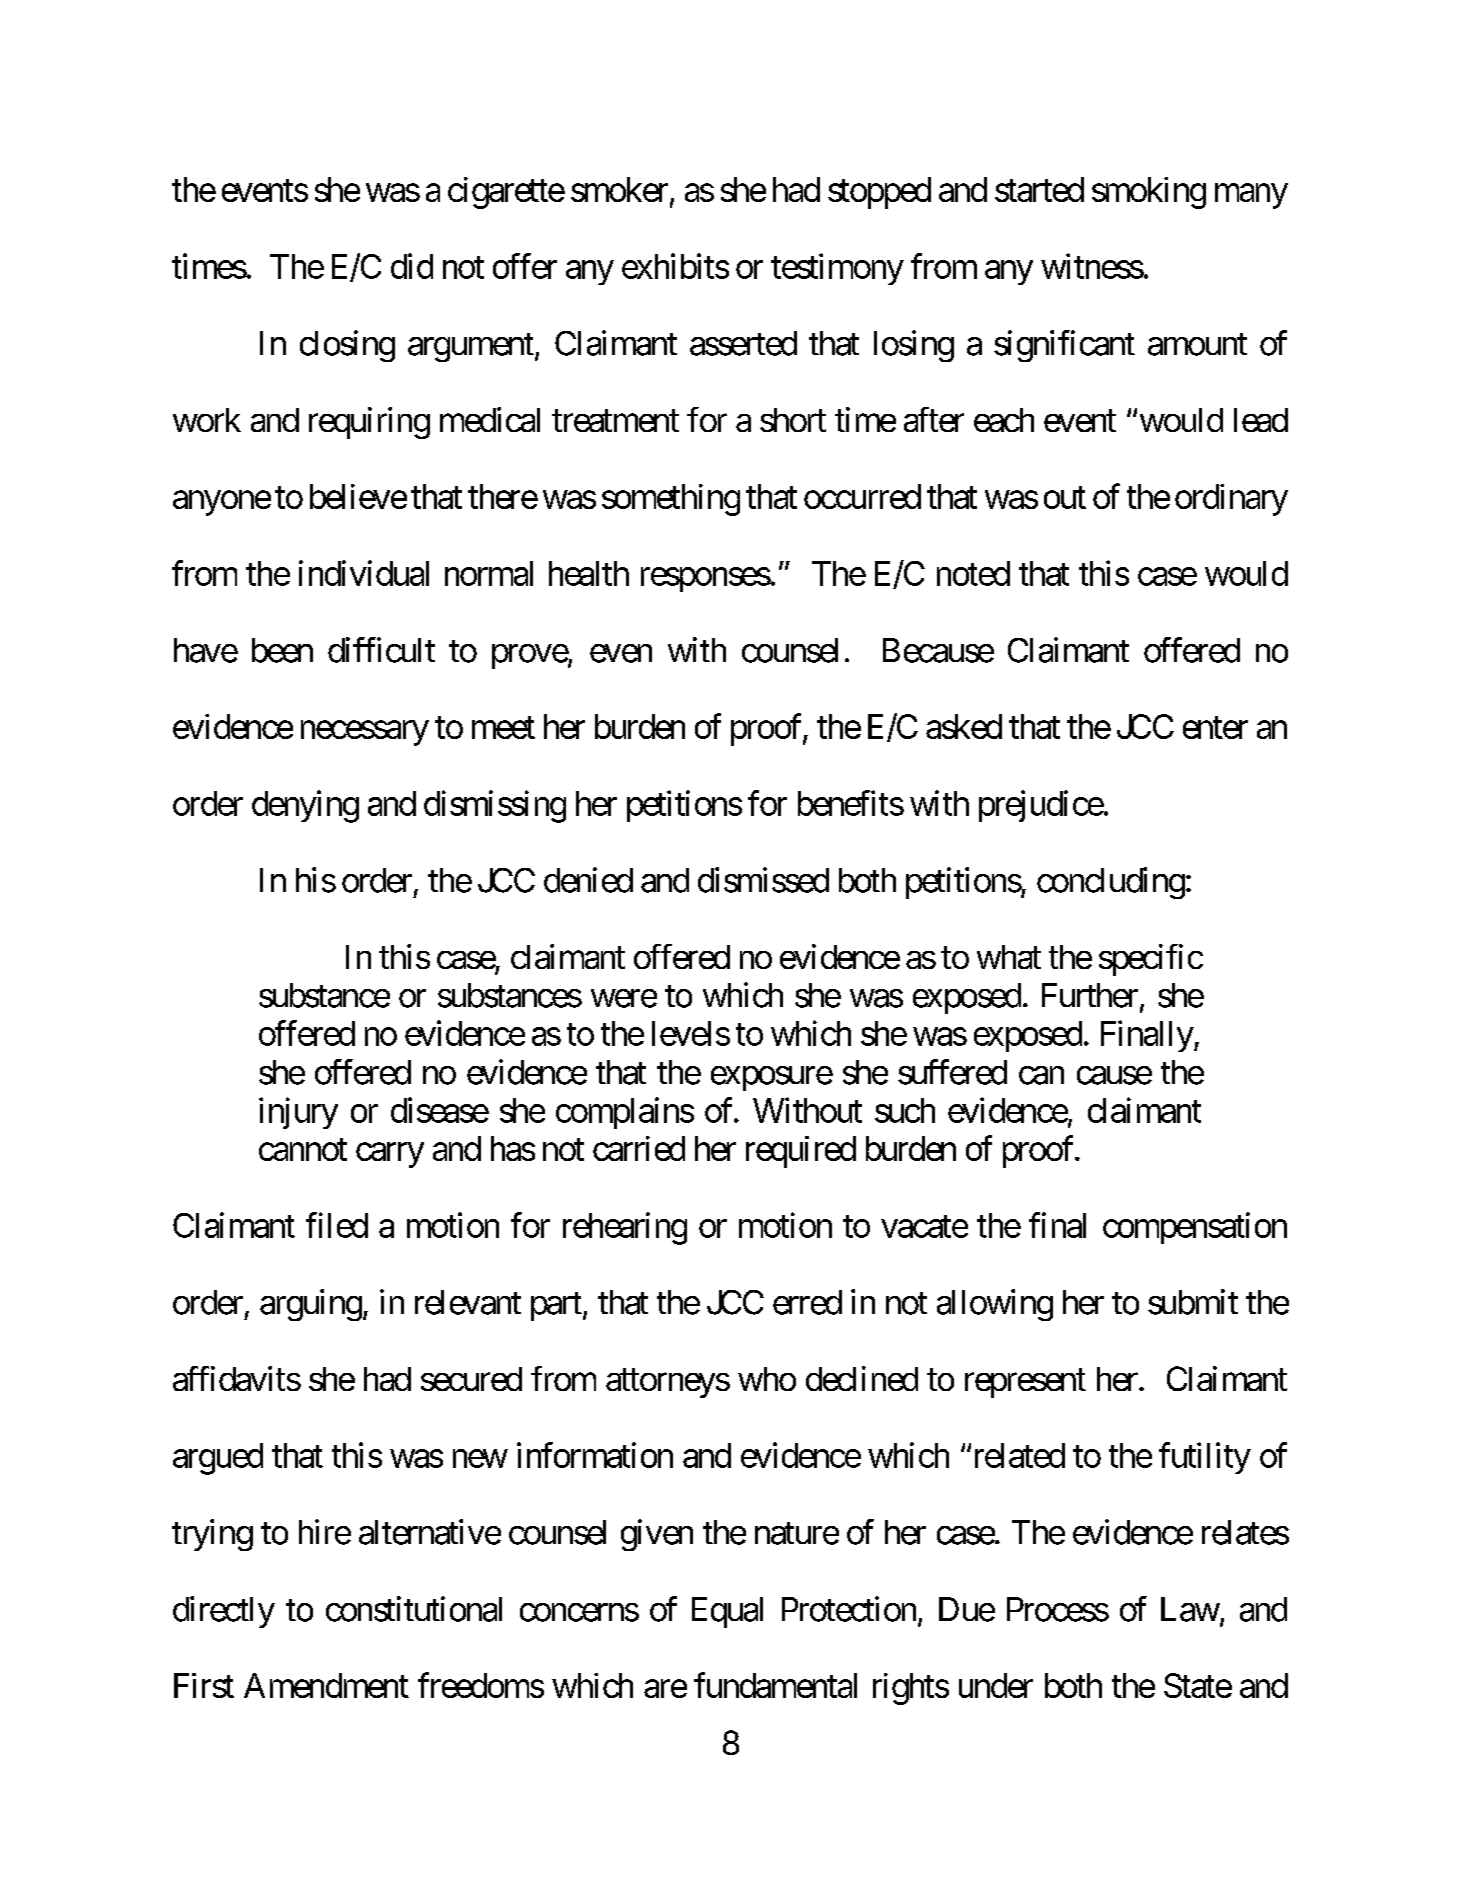  I want to click on started, so click(1039, 189).
